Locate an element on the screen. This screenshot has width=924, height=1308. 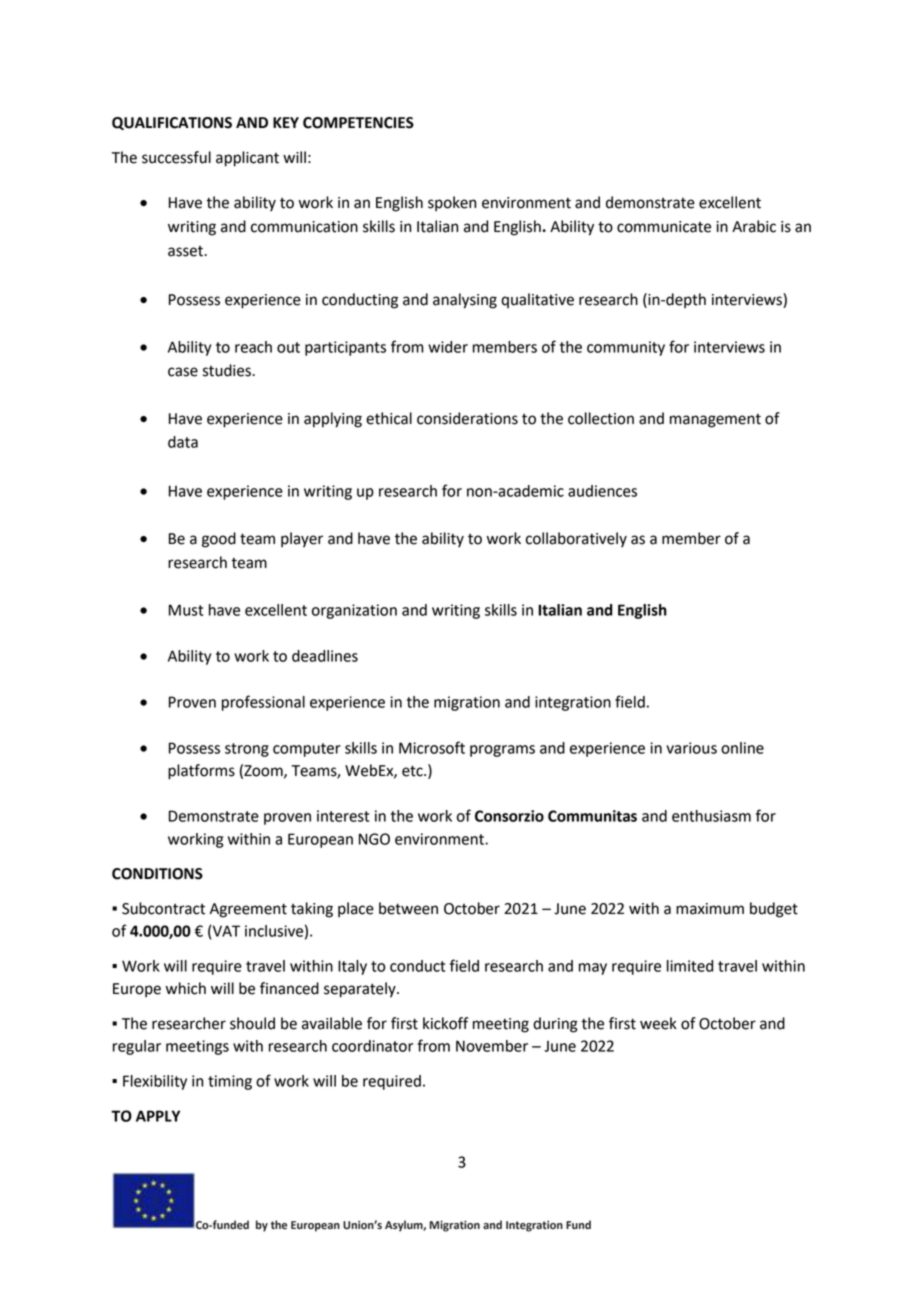
November is located at coordinates (492, 1046).
